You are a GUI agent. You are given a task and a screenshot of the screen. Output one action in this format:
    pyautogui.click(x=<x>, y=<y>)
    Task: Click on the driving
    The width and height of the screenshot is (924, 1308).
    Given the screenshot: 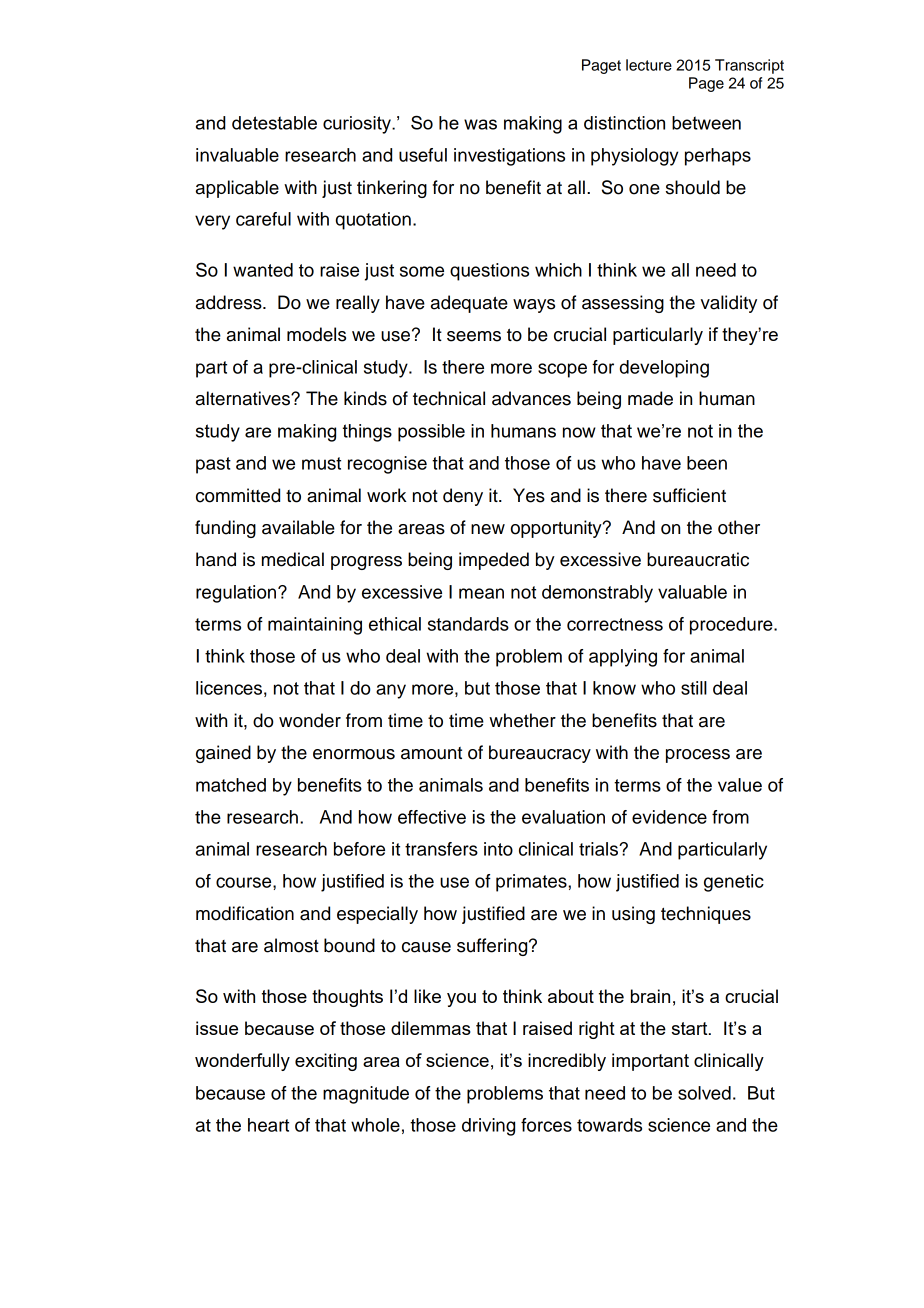 What is the action you would take?
    pyautogui.click(x=488, y=1127)
